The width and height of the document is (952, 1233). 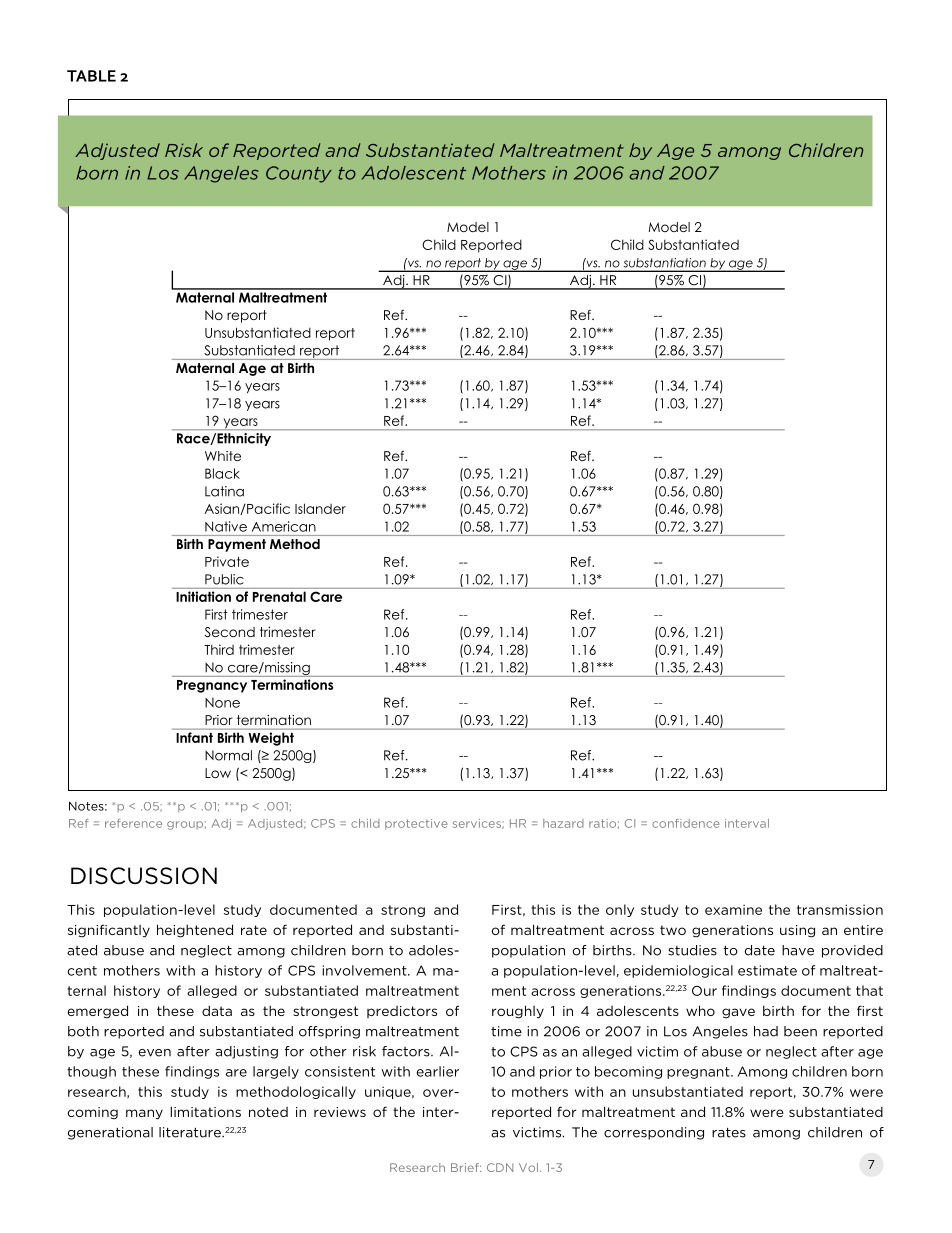 I want to click on TABLE, so click(x=91, y=76).
